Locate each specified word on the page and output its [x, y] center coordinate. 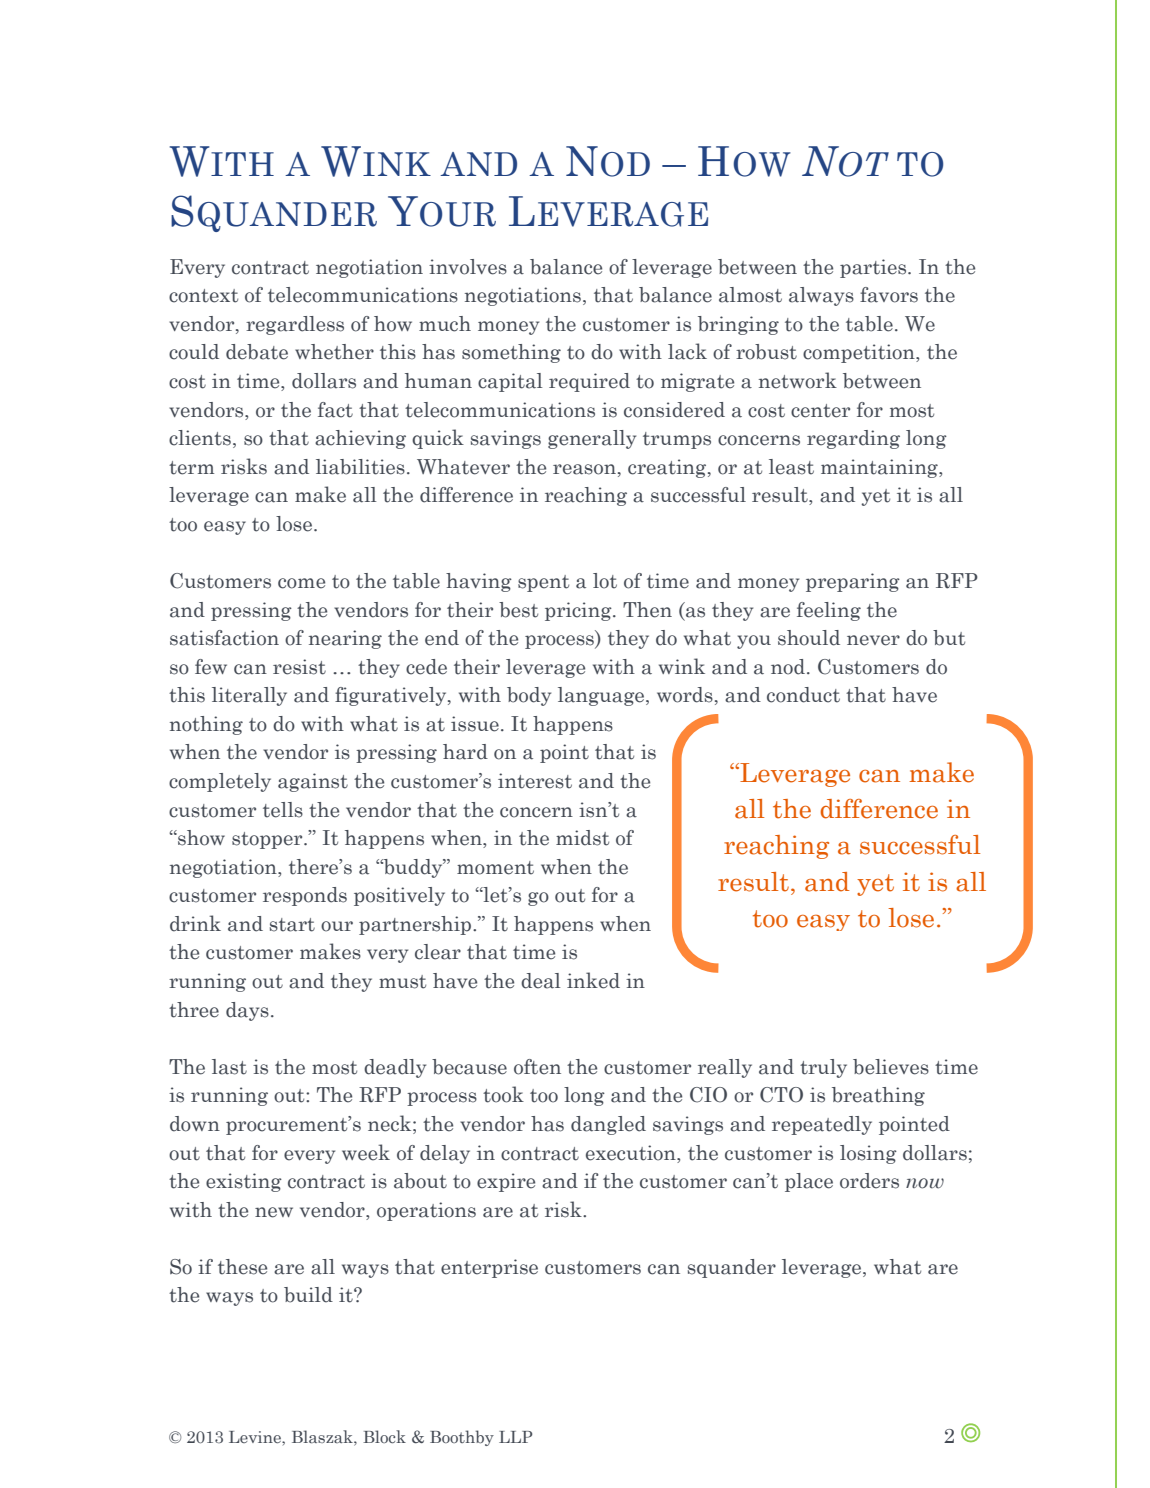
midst [582, 838]
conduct [803, 695]
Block [384, 1437]
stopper [268, 840]
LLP [515, 1437]
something [511, 353]
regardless [295, 325]
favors [889, 295]
